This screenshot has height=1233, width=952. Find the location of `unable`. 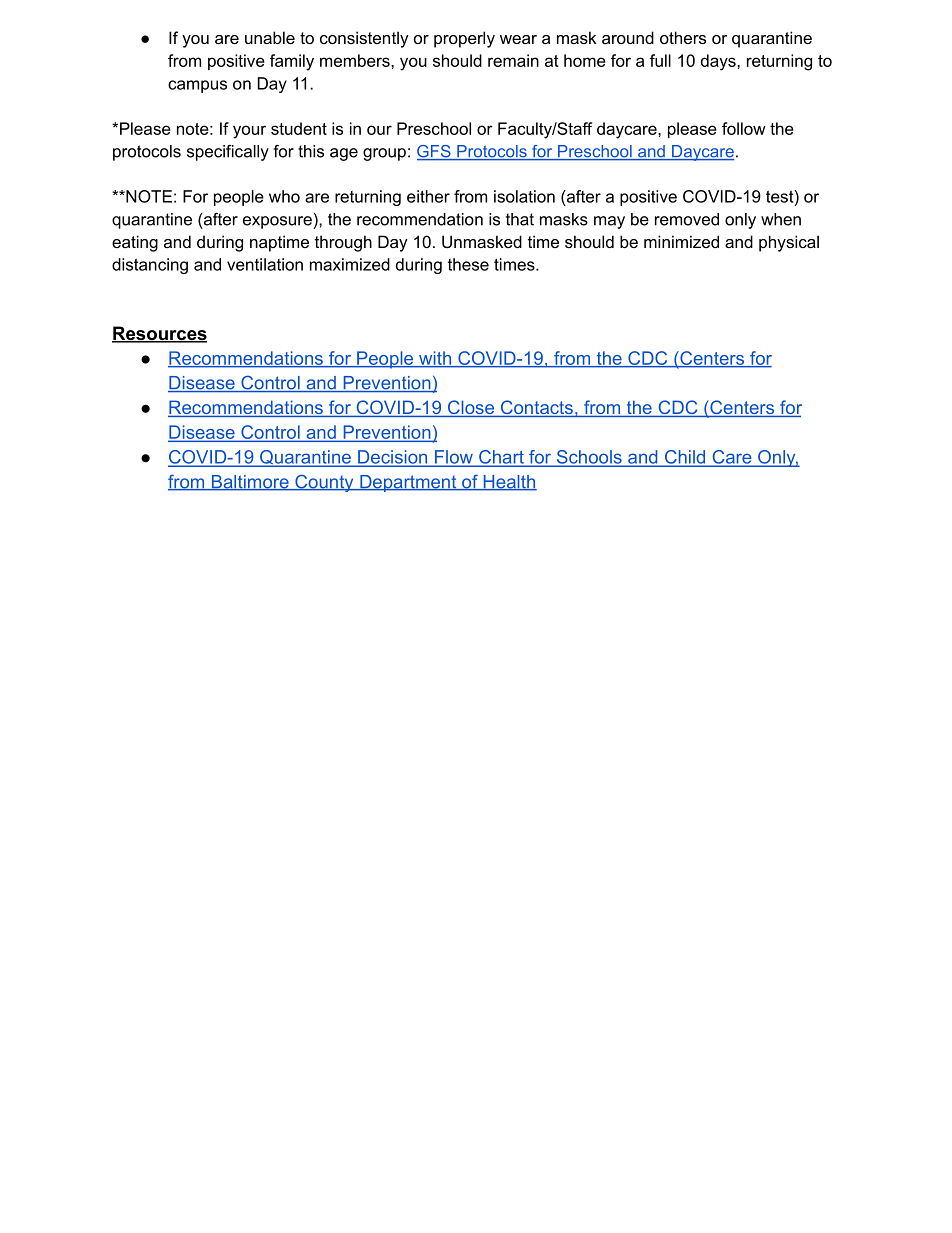

unable is located at coordinates (270, 37).
